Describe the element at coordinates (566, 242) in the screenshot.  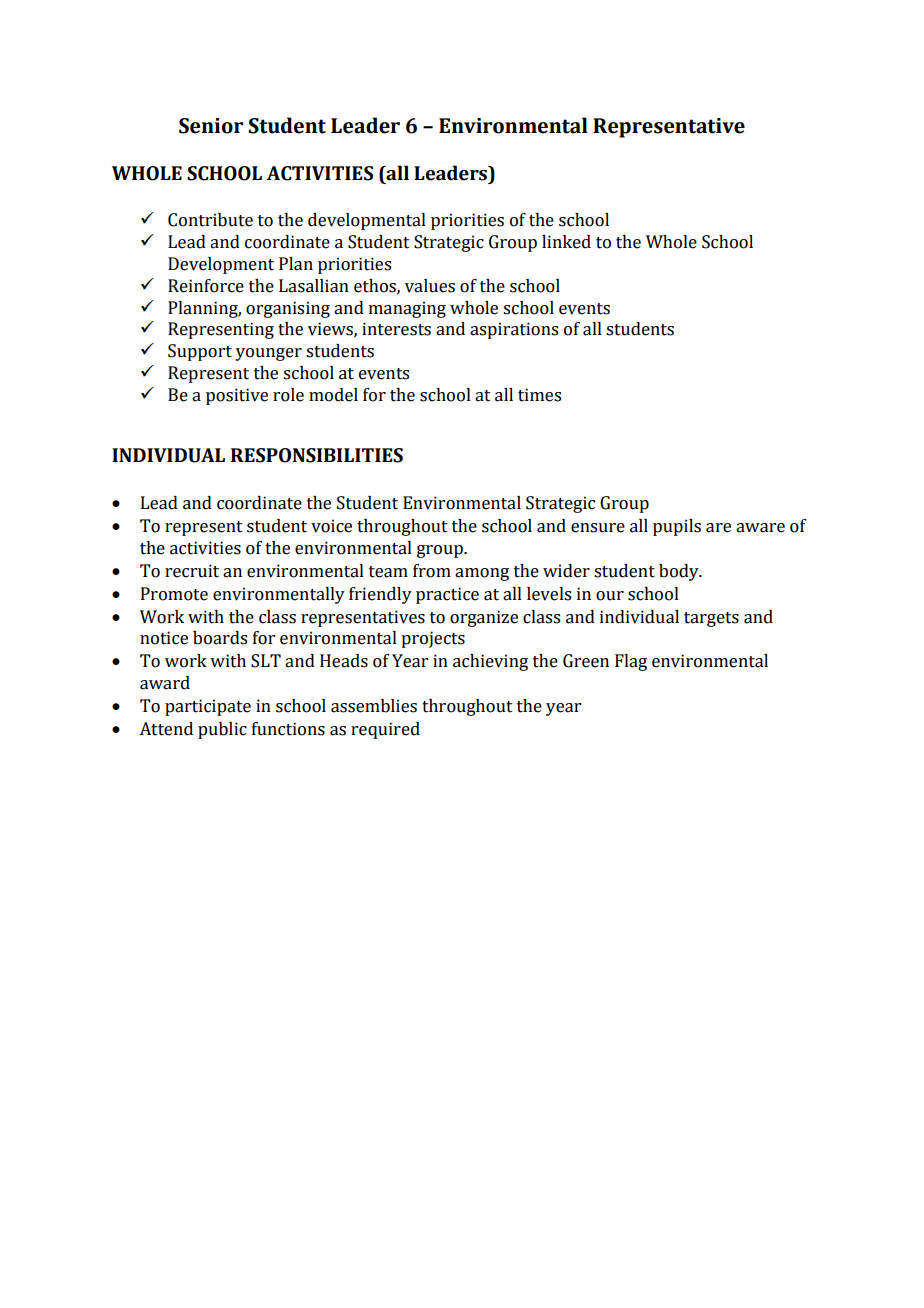
I see `linked` at that location.
